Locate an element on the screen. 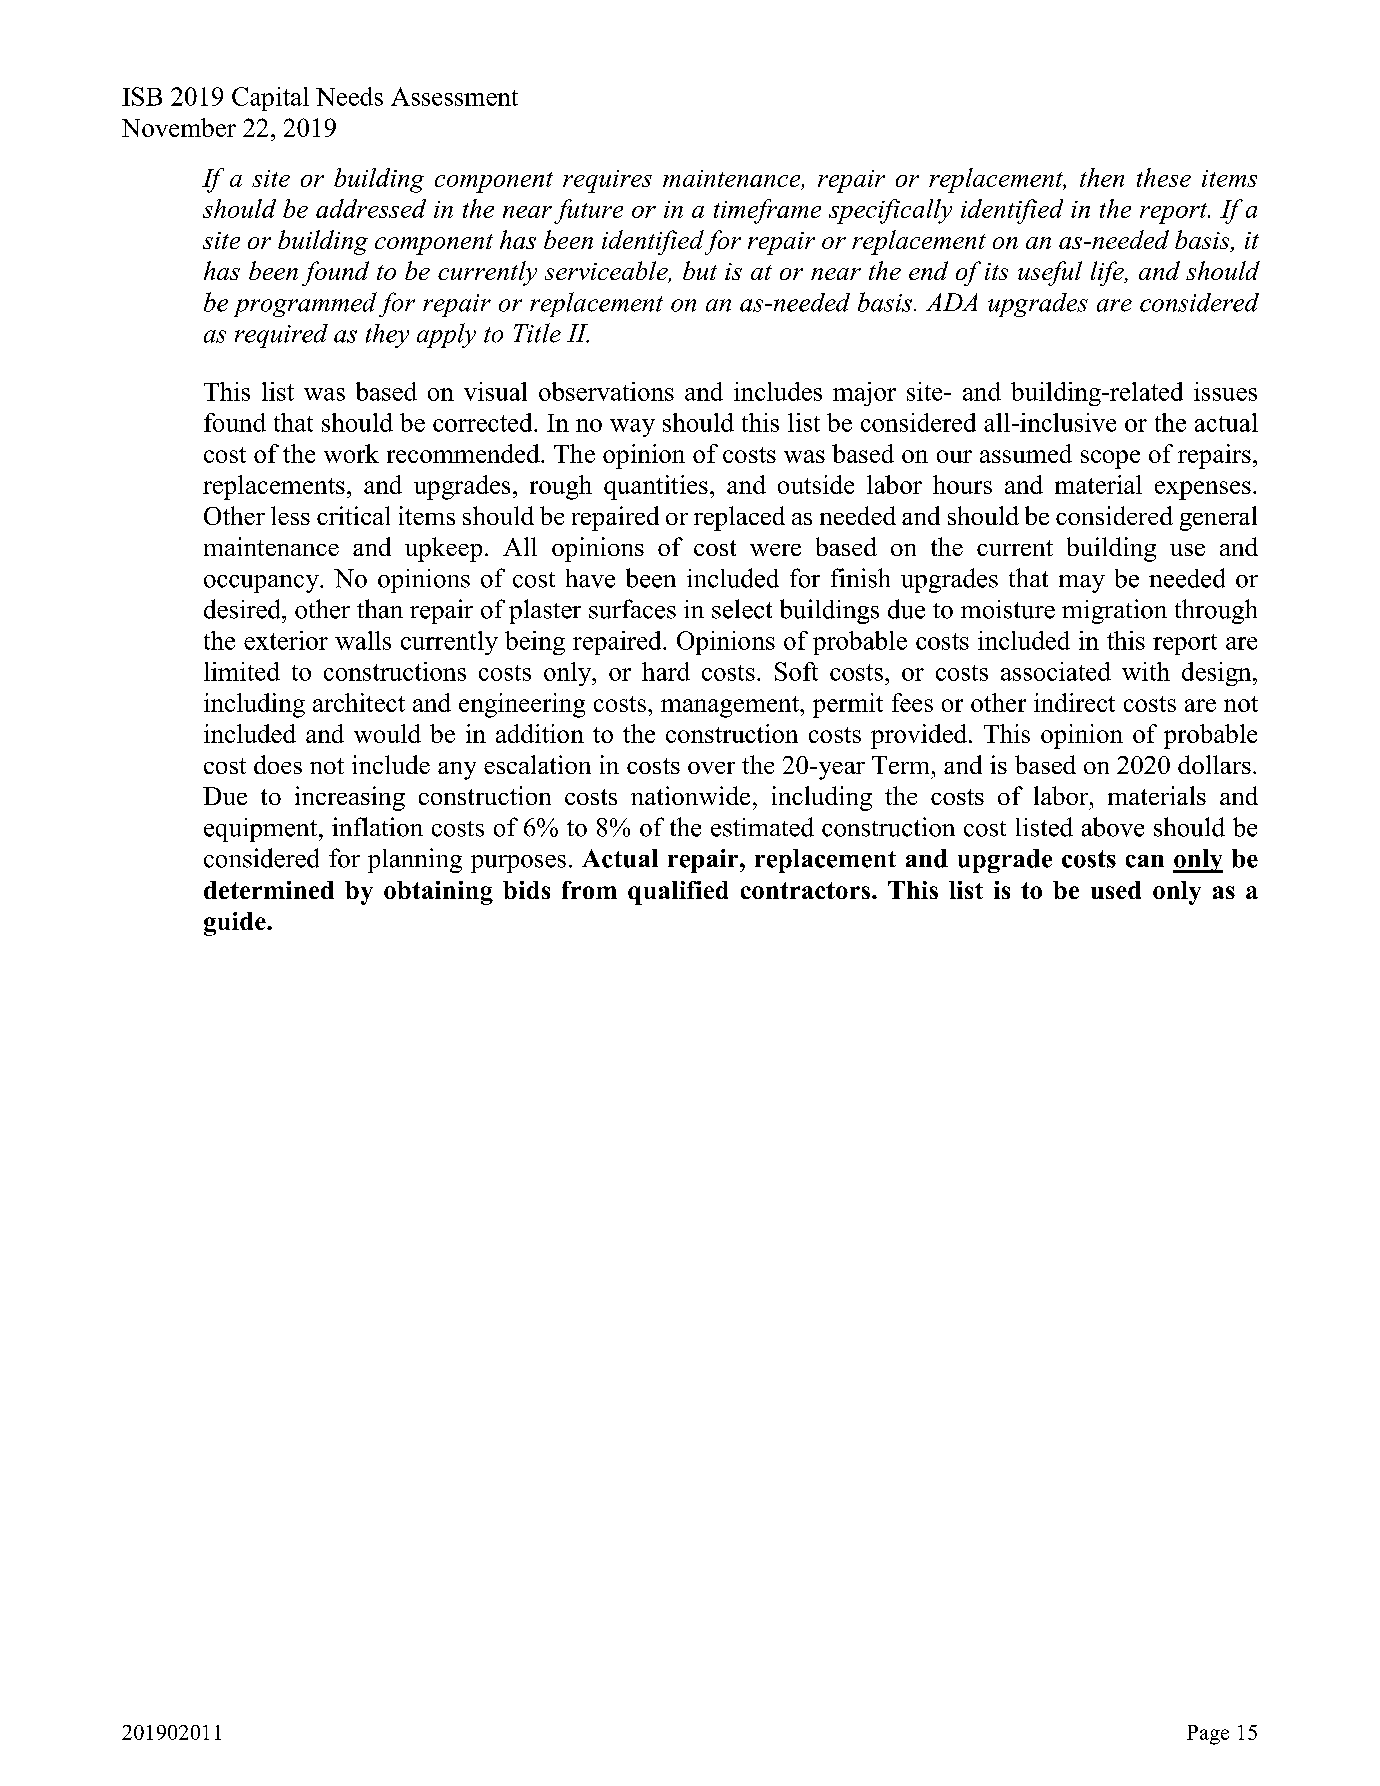 The height and width of the screenshot is (1786, 1380). requires is located at coordinates (607, 181).
